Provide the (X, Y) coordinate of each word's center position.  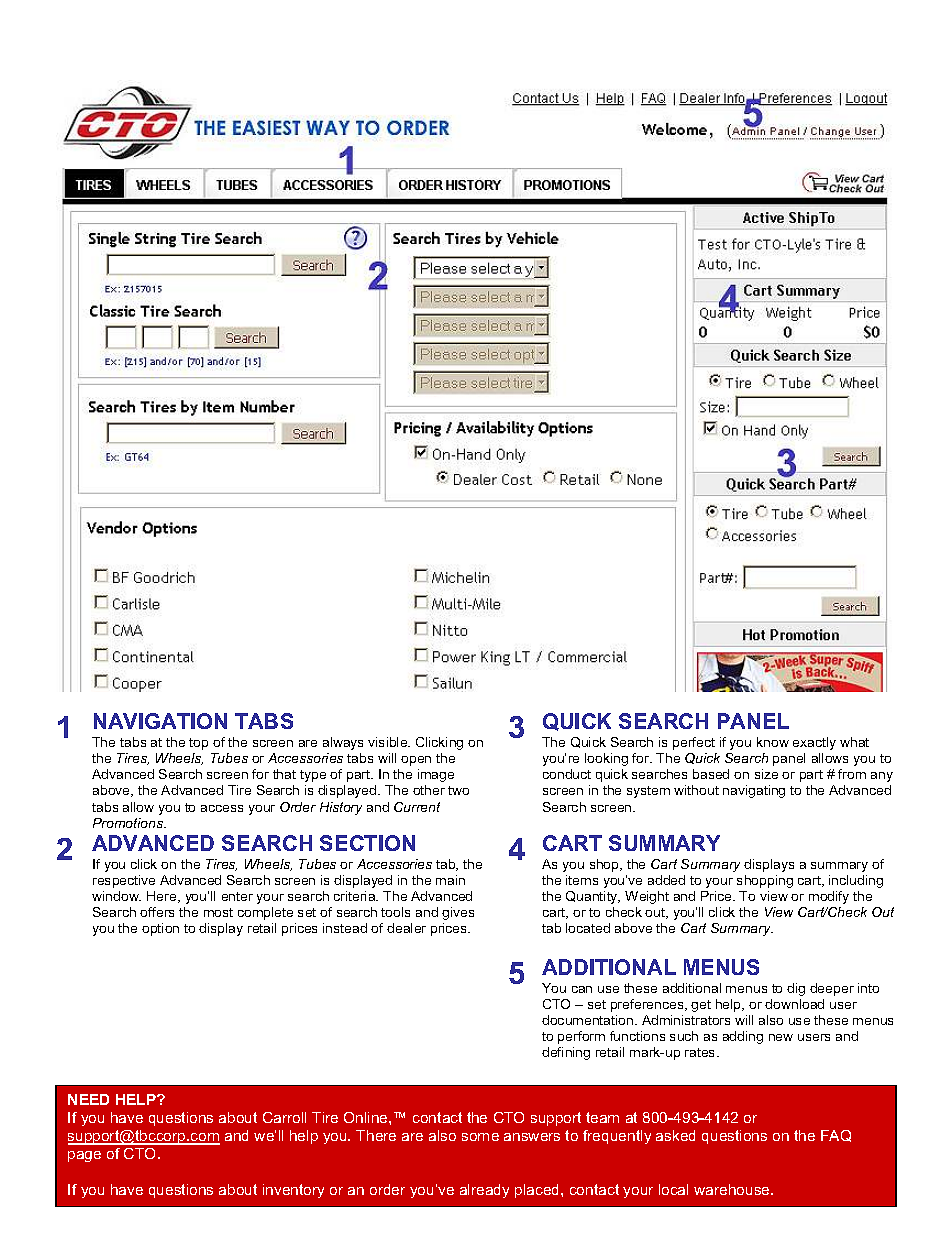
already (484, 1191)
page (84, 1156)
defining (566, 1053)
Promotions (129, 823)
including (856, 881)
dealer (406, 928)
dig (796, 989)
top (198, 744)
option (160, 929)
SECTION (367, 843)
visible (389, 742)
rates (701, 1052)
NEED (88, 1099)
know (773, 742)
